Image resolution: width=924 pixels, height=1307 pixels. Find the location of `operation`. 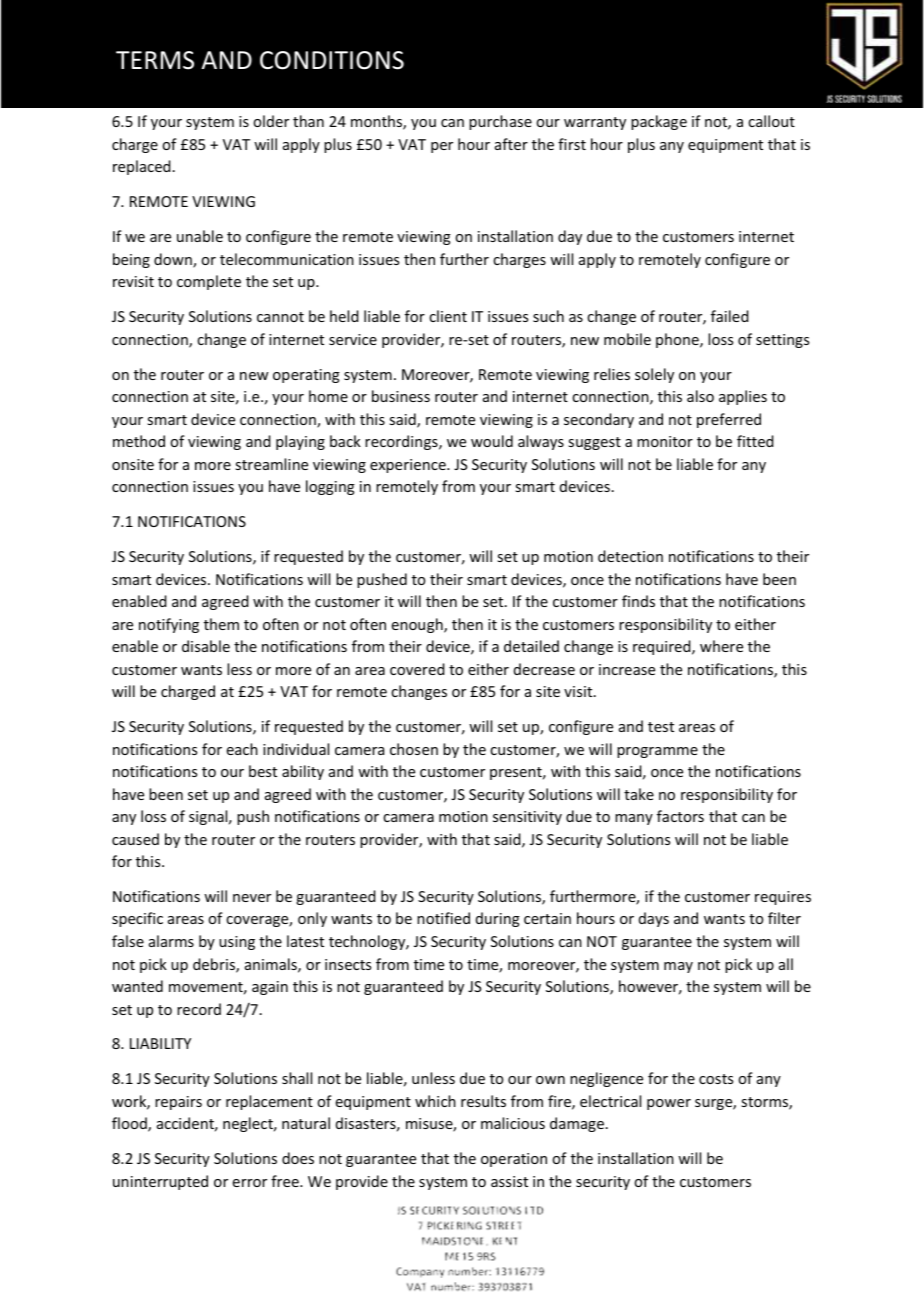

operation is located at coordinates (514, 1160).
